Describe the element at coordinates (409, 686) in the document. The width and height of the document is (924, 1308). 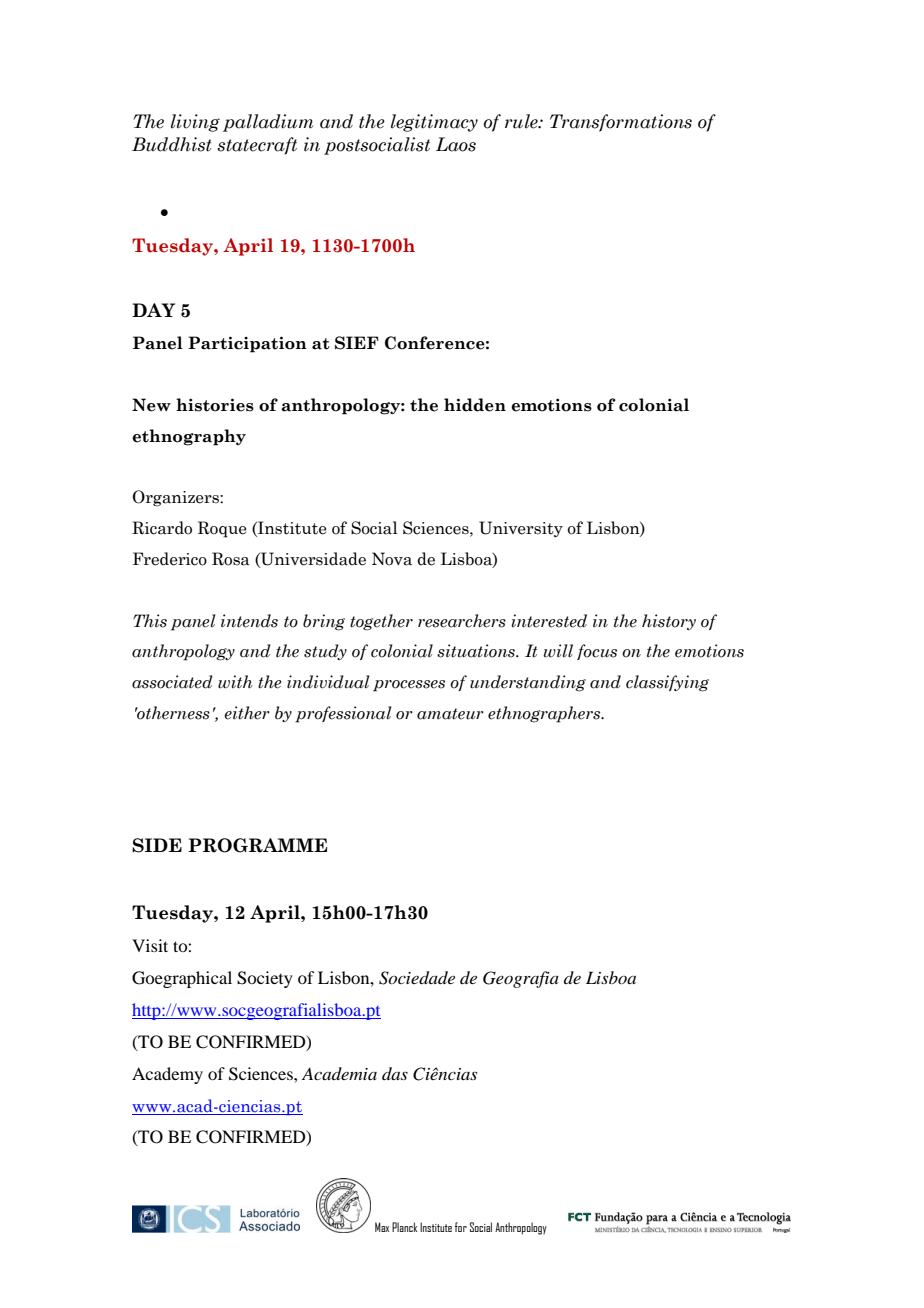
I see `processes` at that location.
